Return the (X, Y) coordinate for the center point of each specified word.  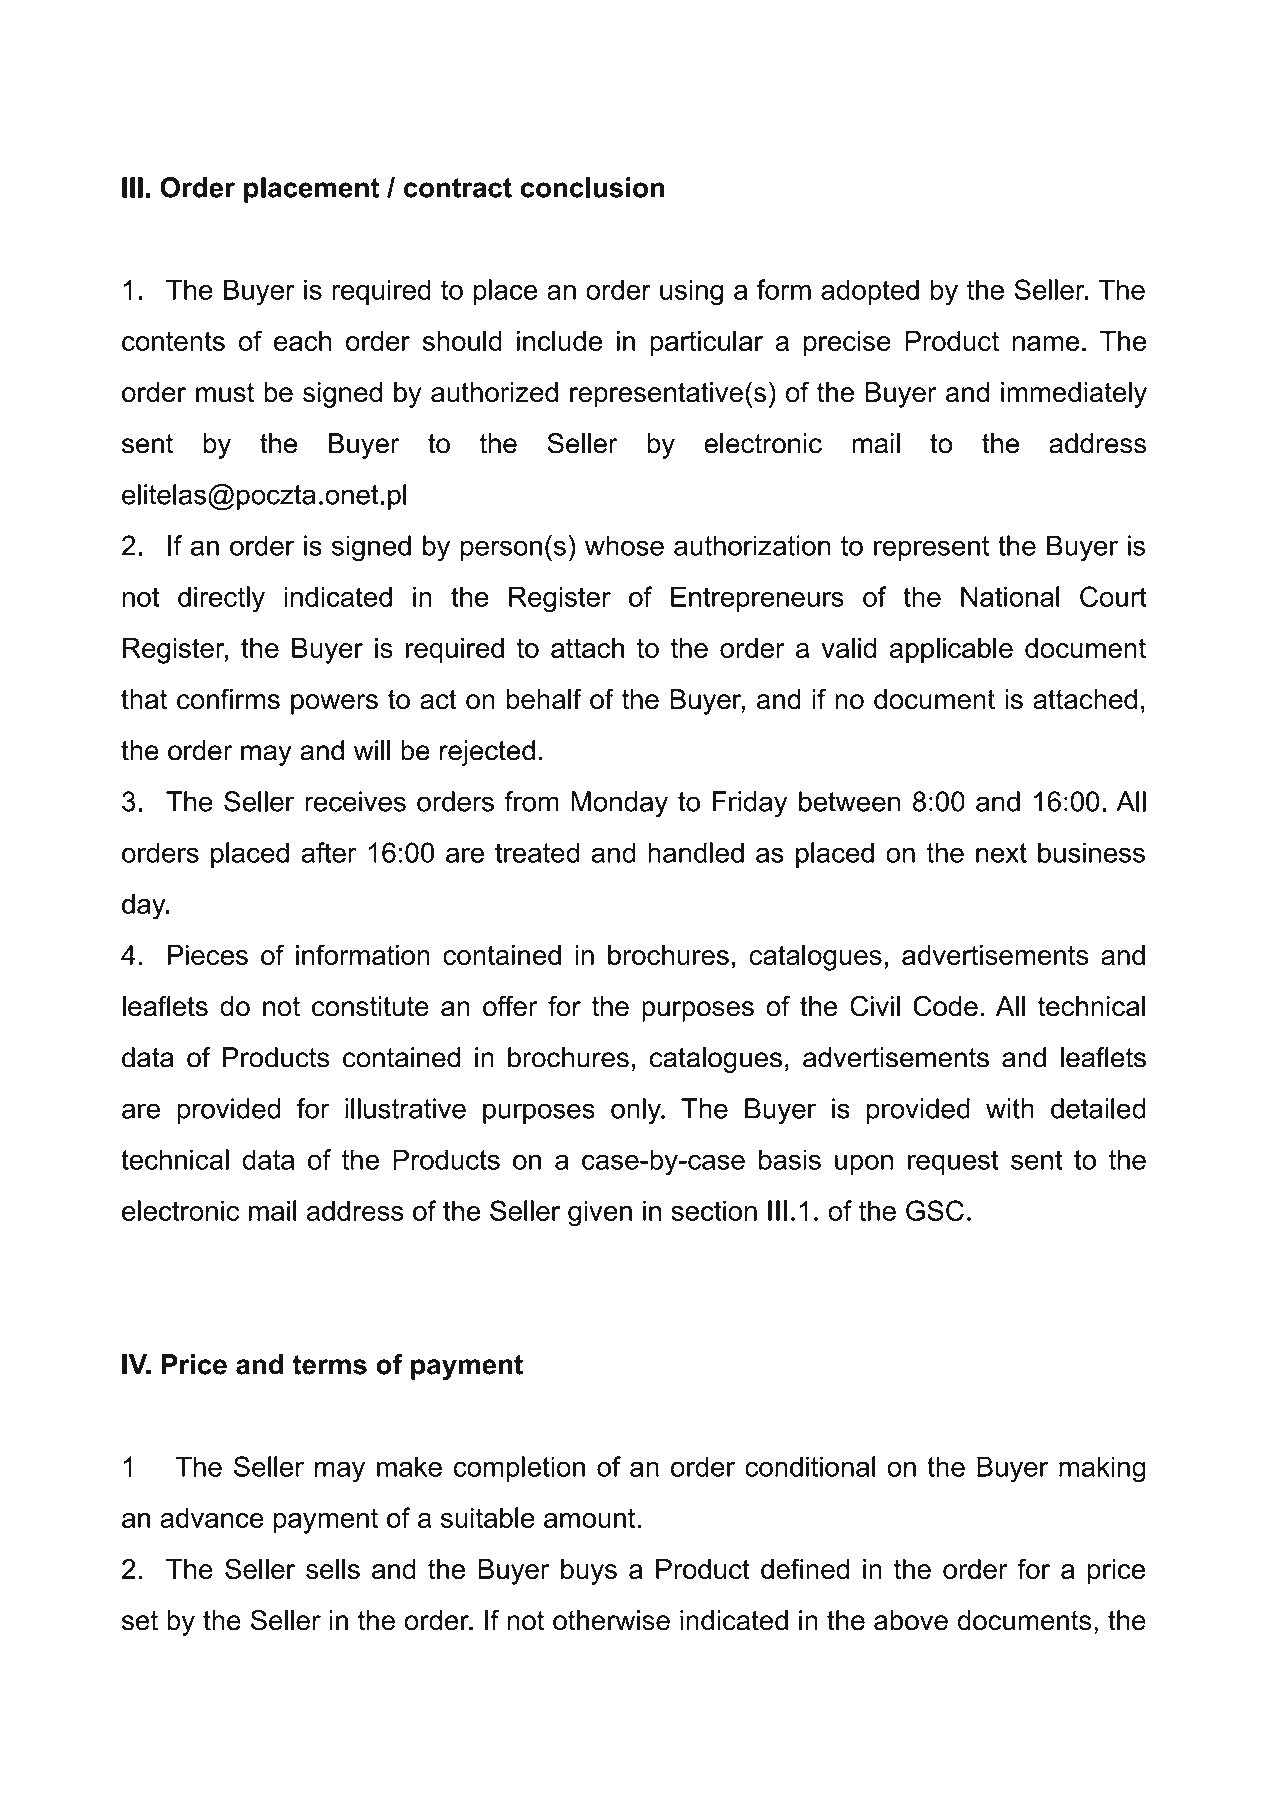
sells (333, 1569)
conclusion (592, 187)
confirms (228, 699)
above (911, 1620)
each (302, 341)
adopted (870, 292)
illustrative (405, 1108)
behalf (544, 699)
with (1010, 1108)
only (637, 1111)
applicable (951, 651)
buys (589, 1572)
